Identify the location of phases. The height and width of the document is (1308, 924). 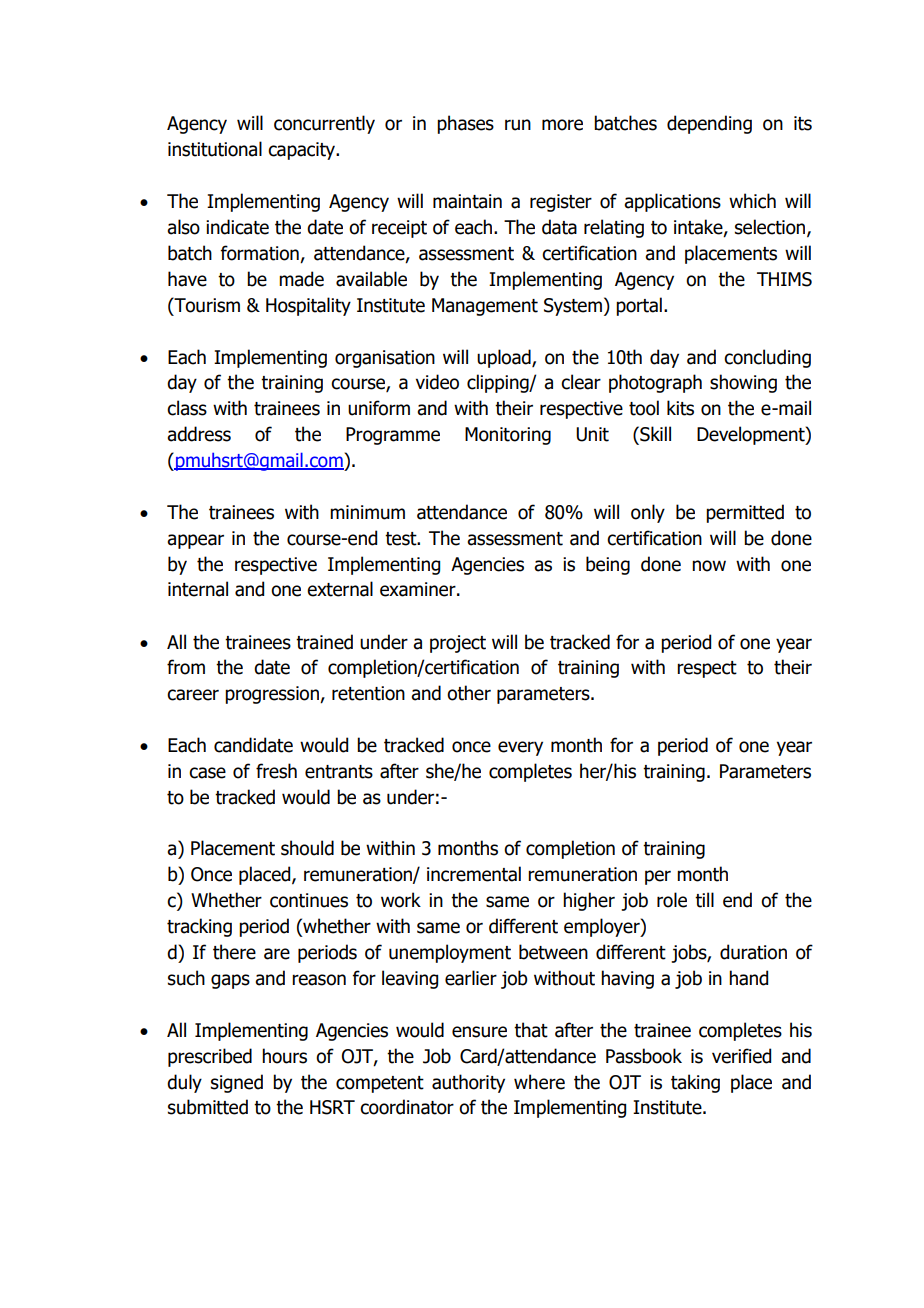
(465, 124).
